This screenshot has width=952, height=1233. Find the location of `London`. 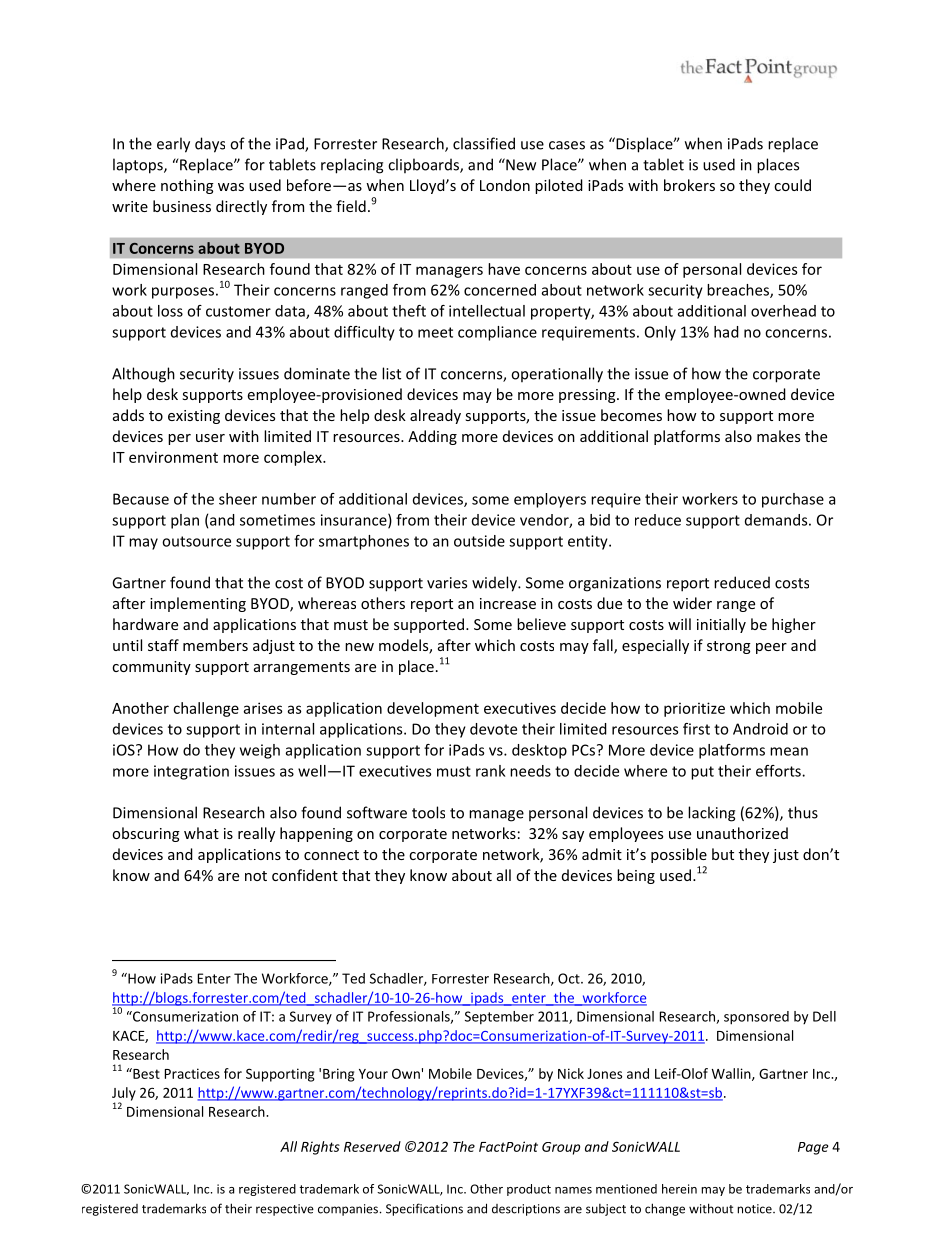

London is located at coordinates (505, 185).
